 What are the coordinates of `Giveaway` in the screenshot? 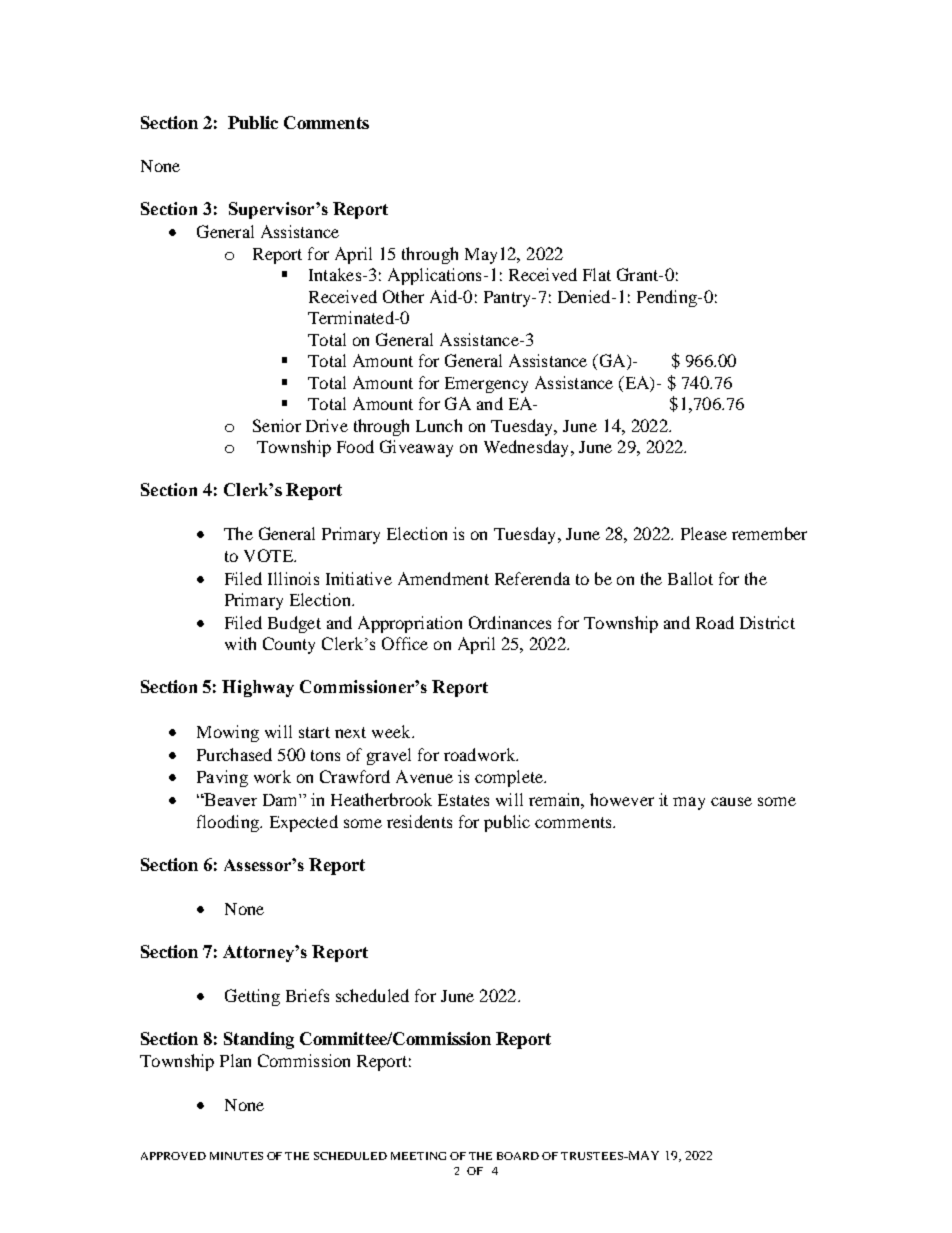 It's located at (416, 448).
